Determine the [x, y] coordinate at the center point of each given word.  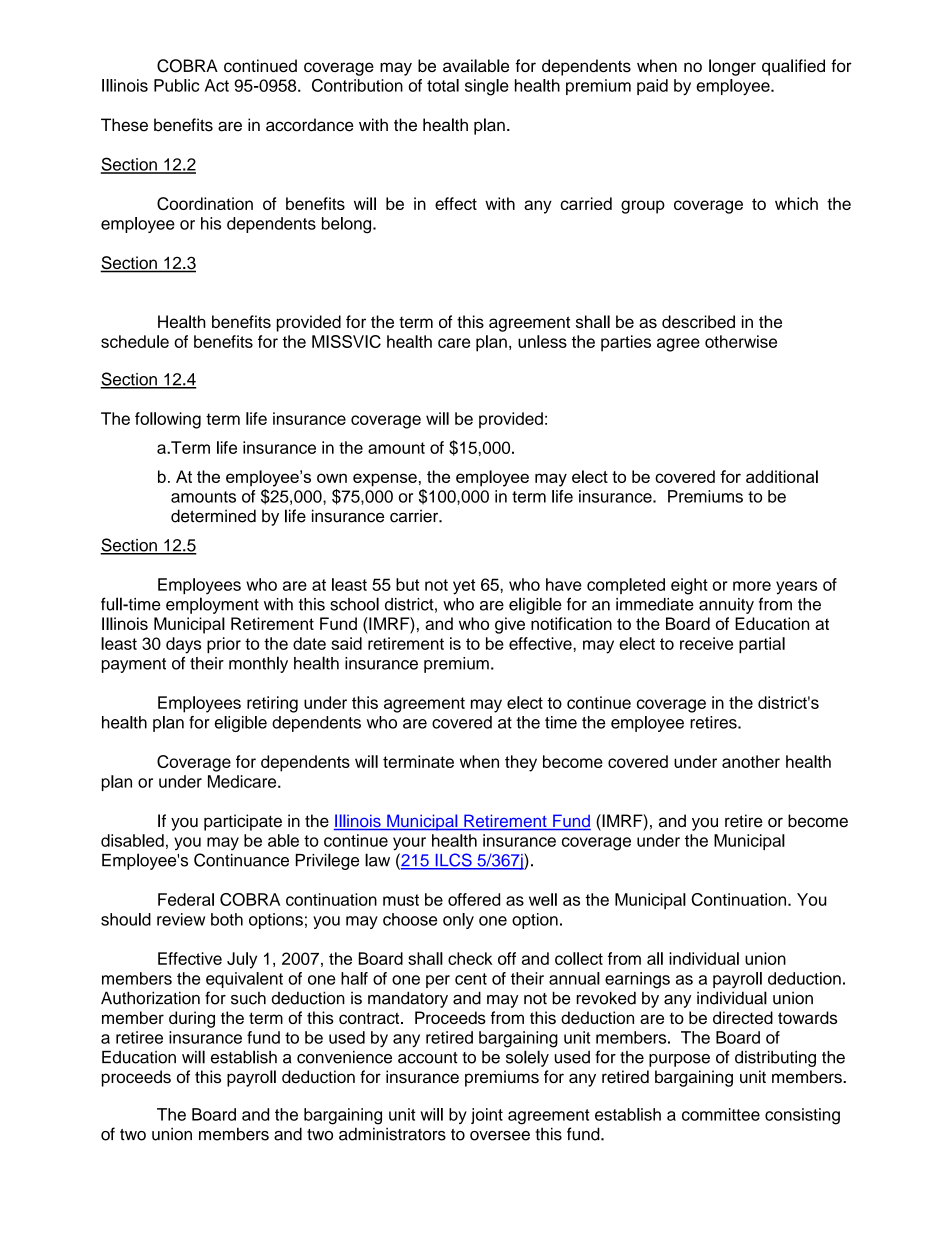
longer [732, 67]
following [168, 420]
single [487, 87]
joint [487, 1116]
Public [176, 85]
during [192, 1019]
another [751, 761]
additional [782, 476]
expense [385, 480]
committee [721, 1114]
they [521, 763]
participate [243, 822]
